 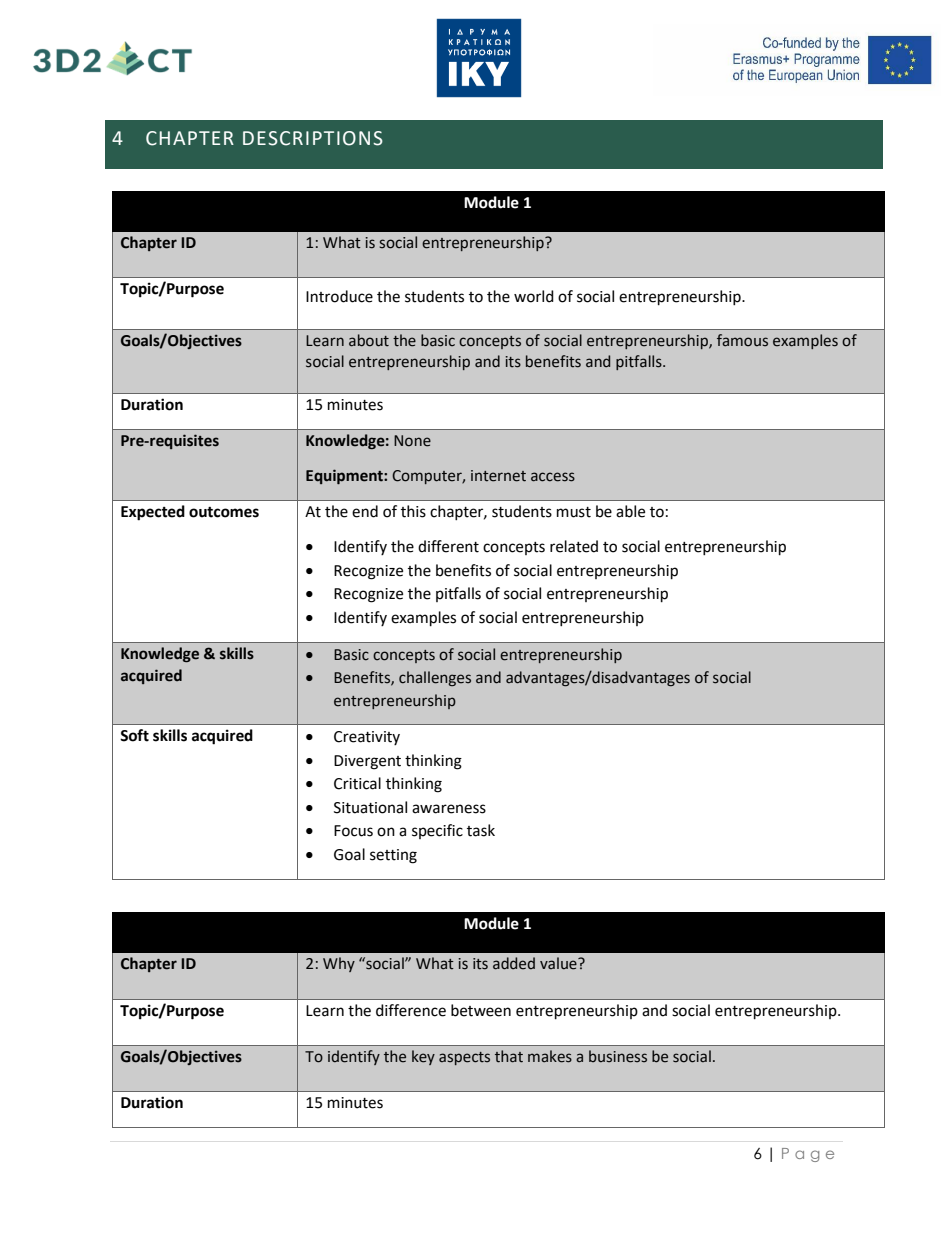 I want to click on task, so click(x=481, y=830).
